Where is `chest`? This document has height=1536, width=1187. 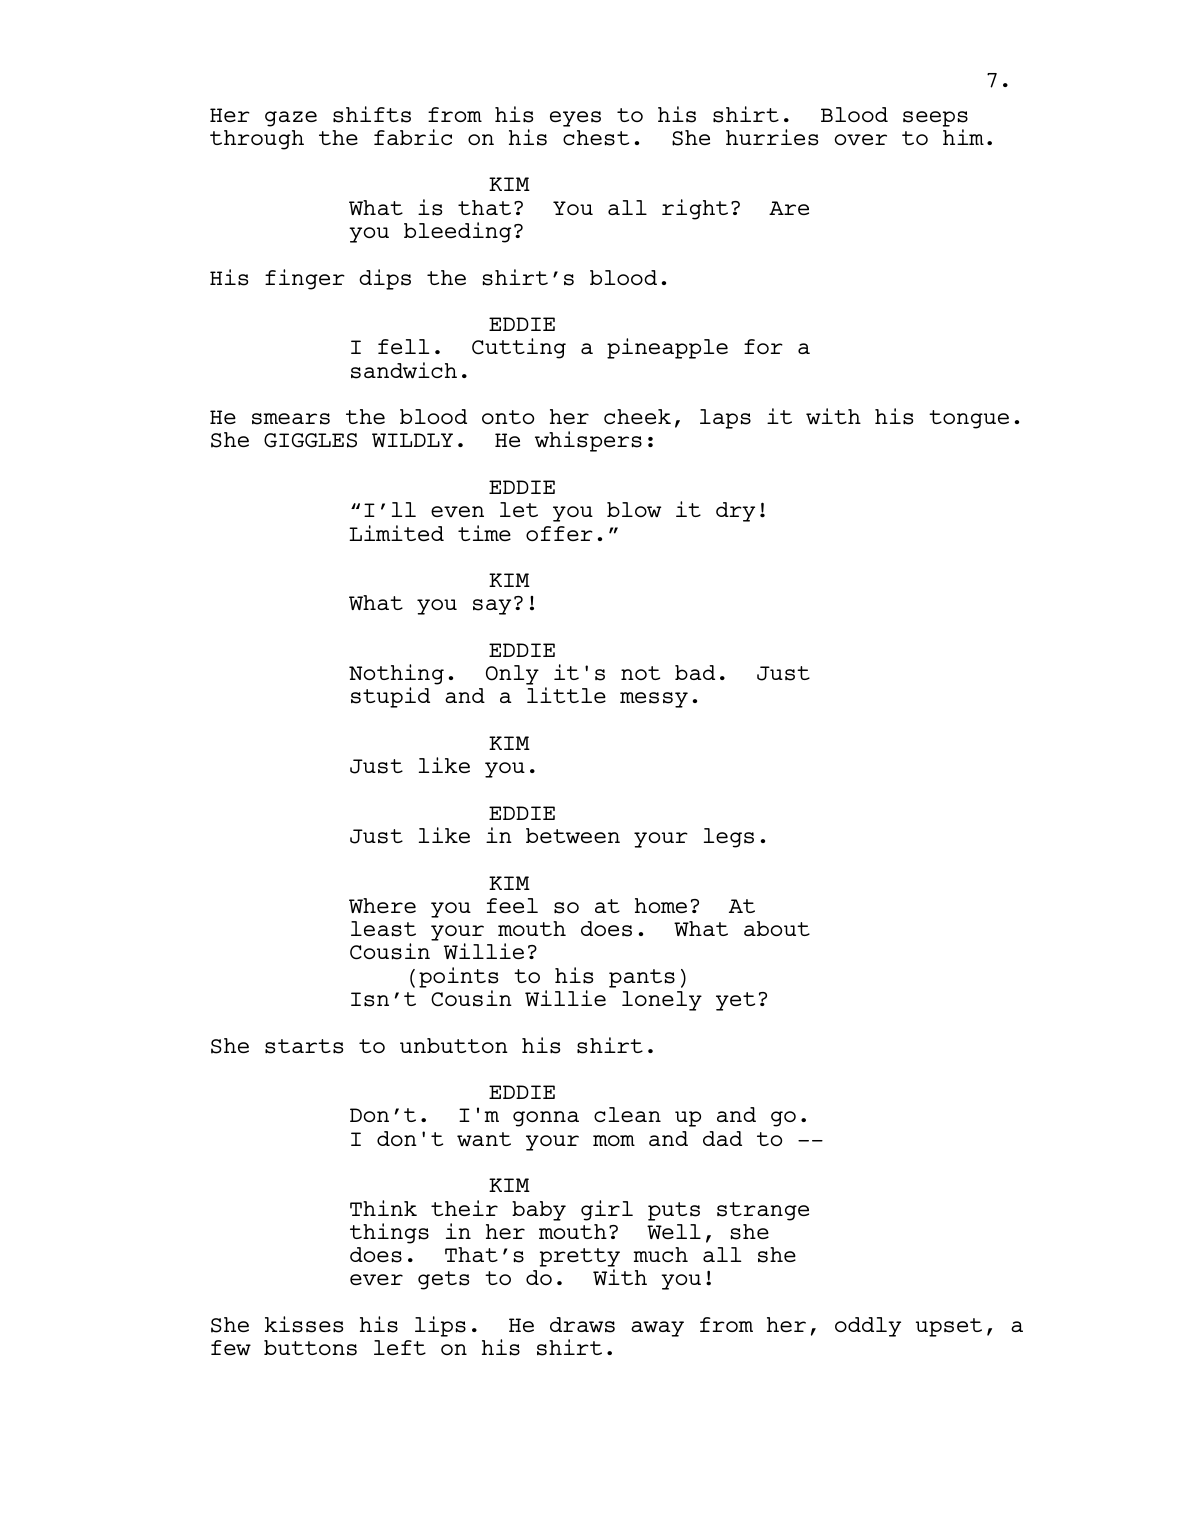 chest is located at coordinates (596, 138).
